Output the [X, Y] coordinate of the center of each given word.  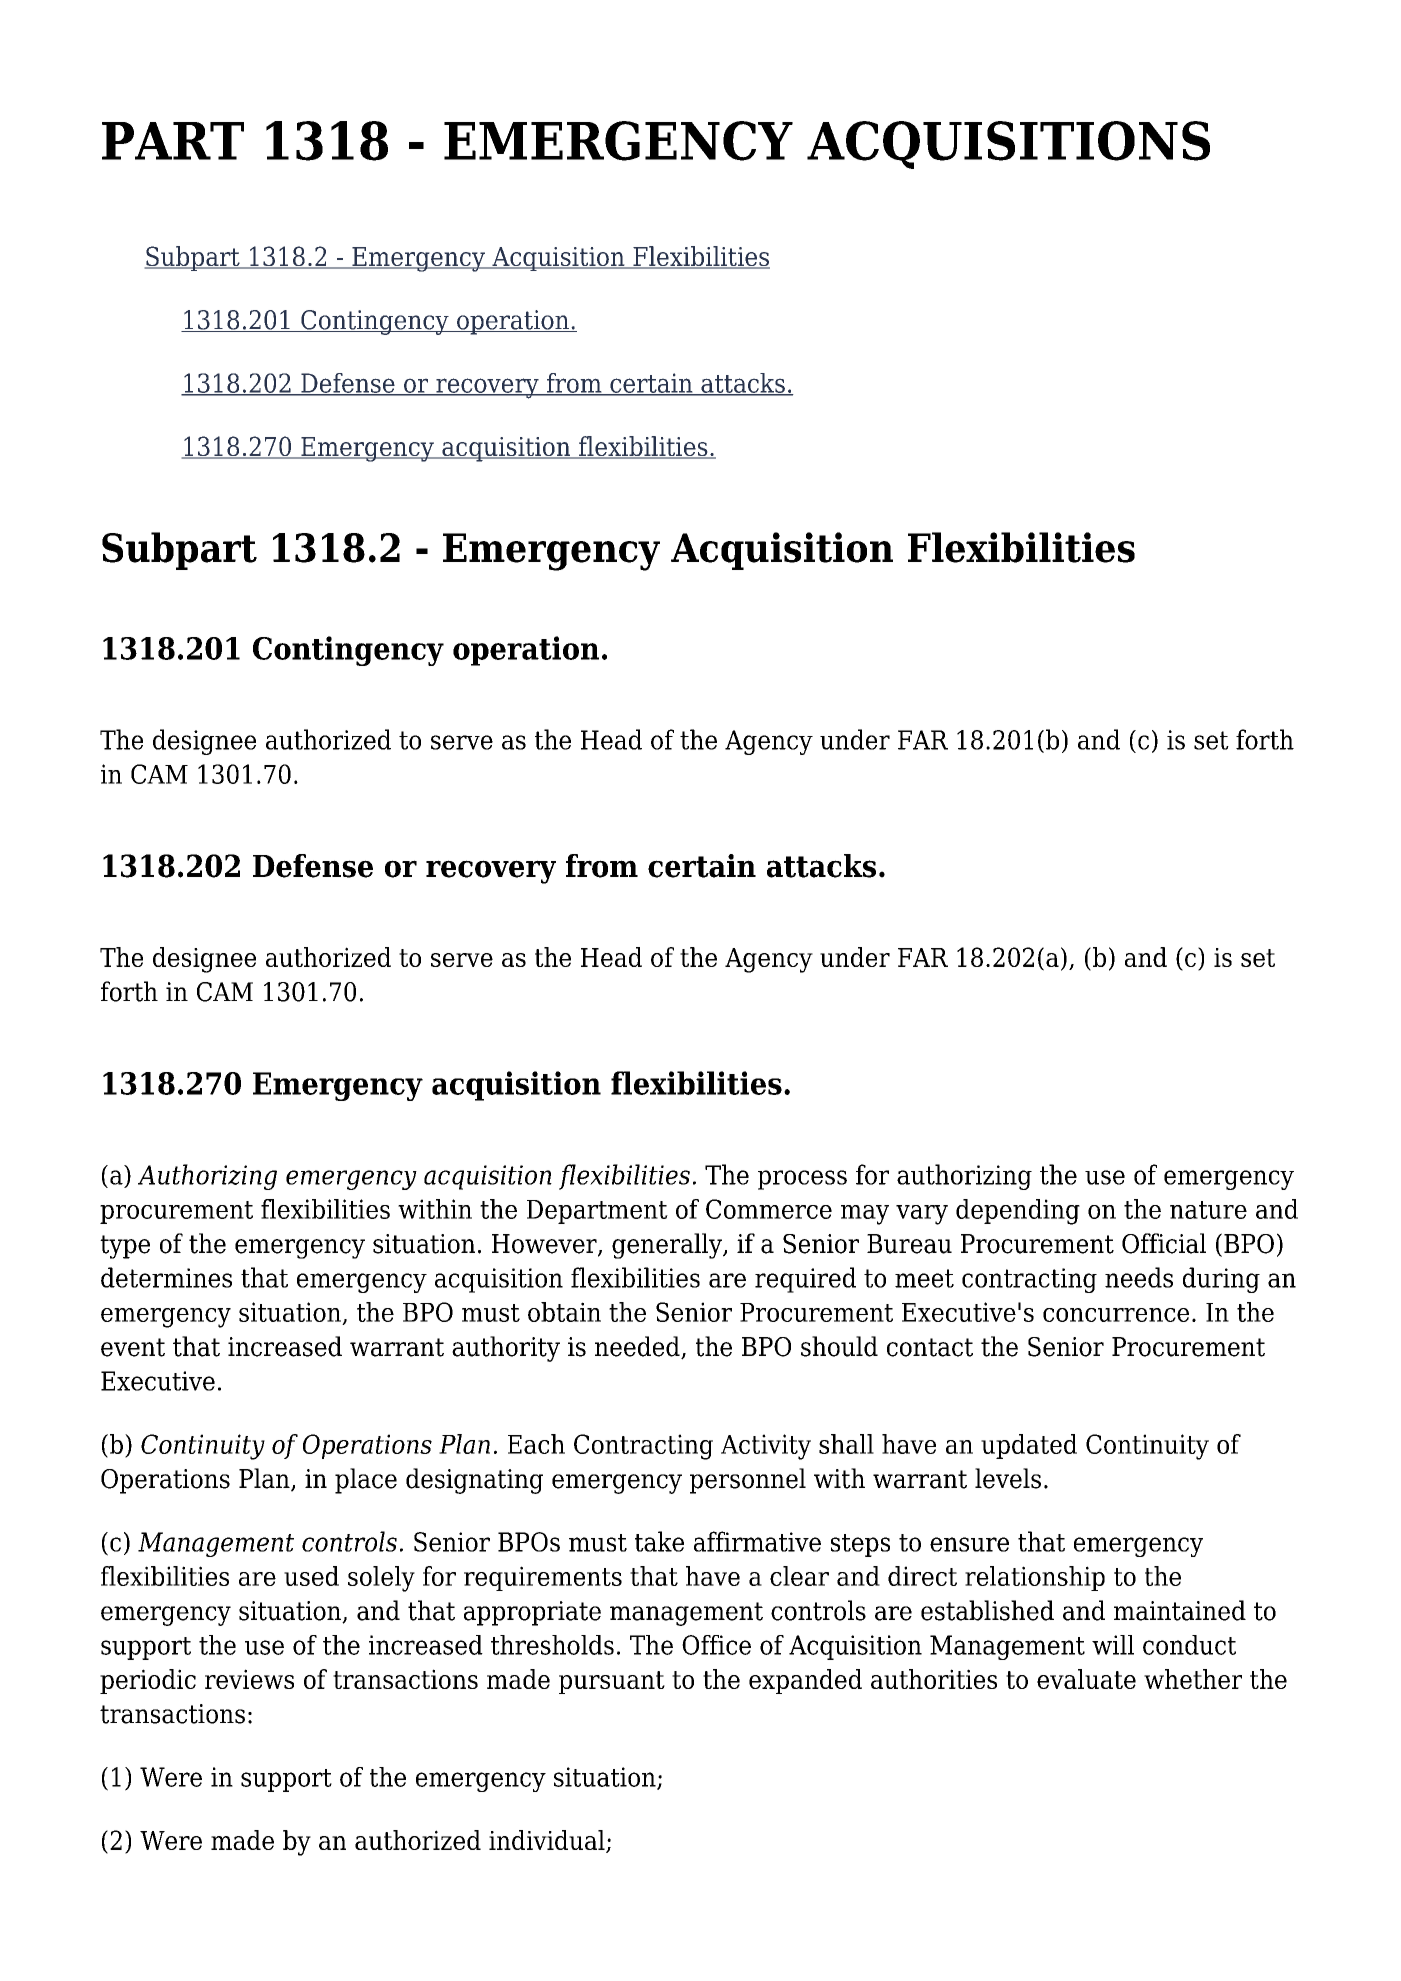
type [125, 1247]
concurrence [1116, 1315]
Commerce [769, 1209]
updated [1029, 1446]
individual [548, 1841]
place [366, 1481]
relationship [1035, 1578]
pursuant [612, 1682]
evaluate [1086, 1679]
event [133, 1347]
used [311, 1576]
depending [1018, 1212]
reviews [249, 1679]
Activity [766, 1447]
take [659, 1541]
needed [638, 1347]
